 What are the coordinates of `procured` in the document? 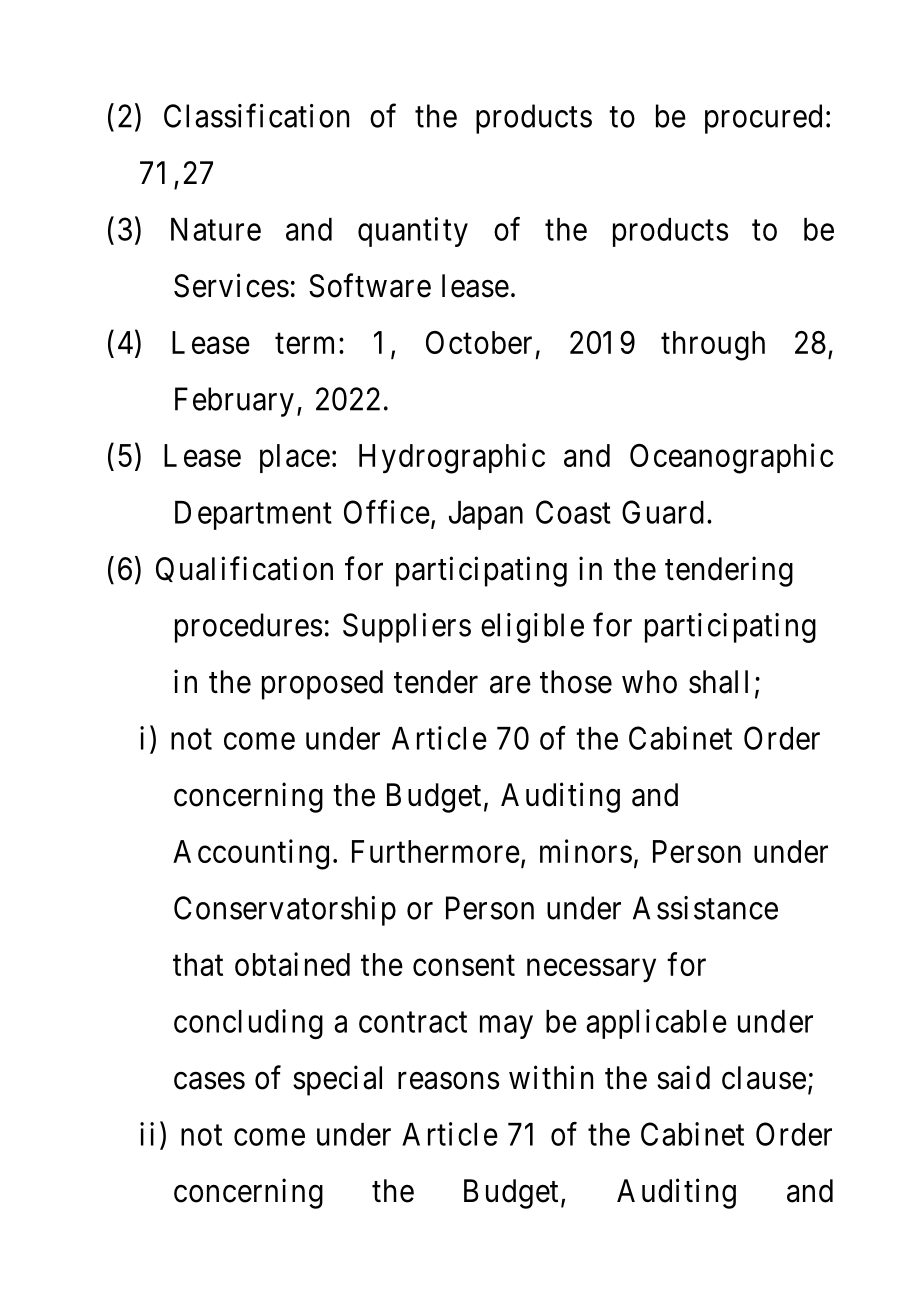 It's located at (763, 119).
